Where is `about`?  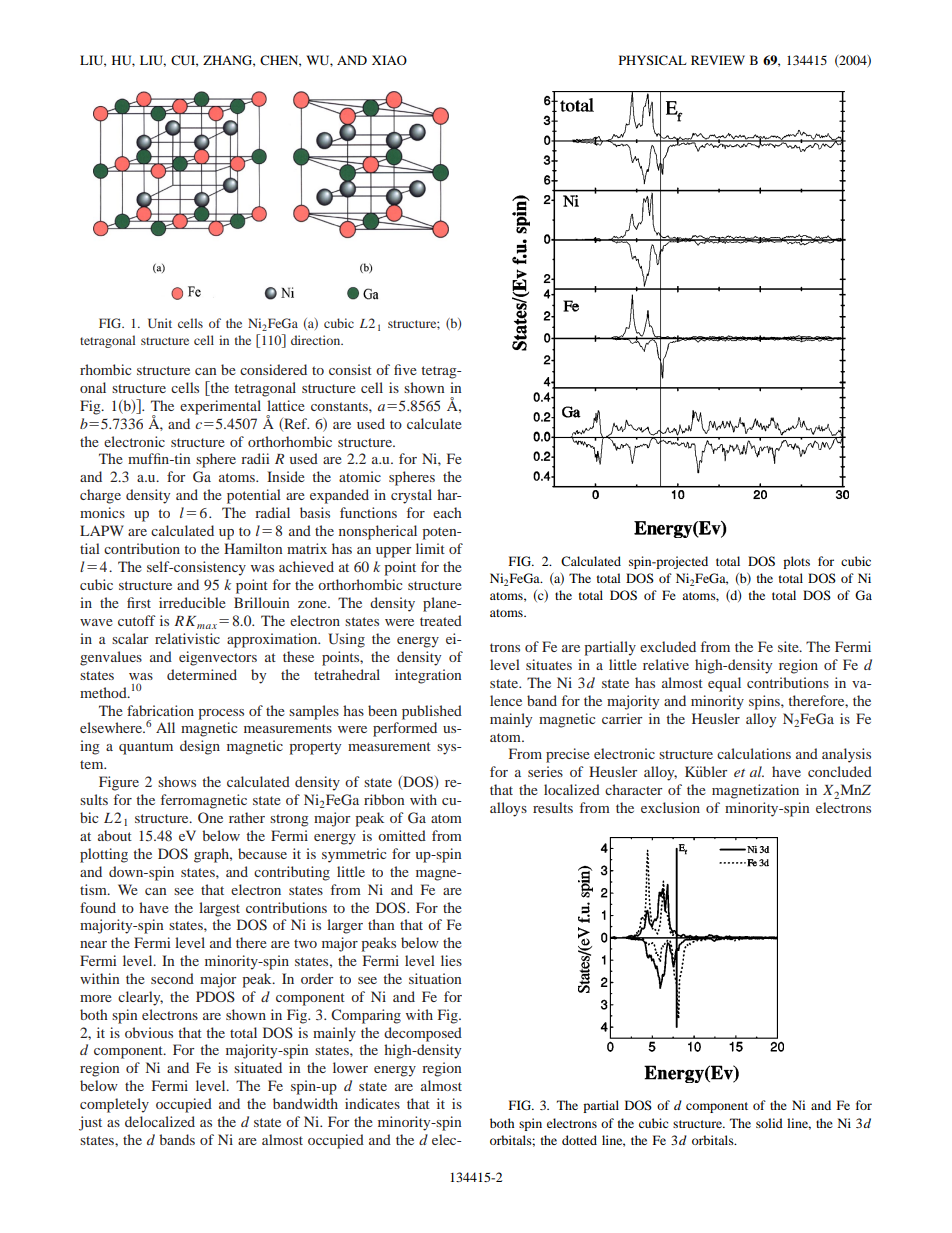 about is located at coordinates (115, 835).
